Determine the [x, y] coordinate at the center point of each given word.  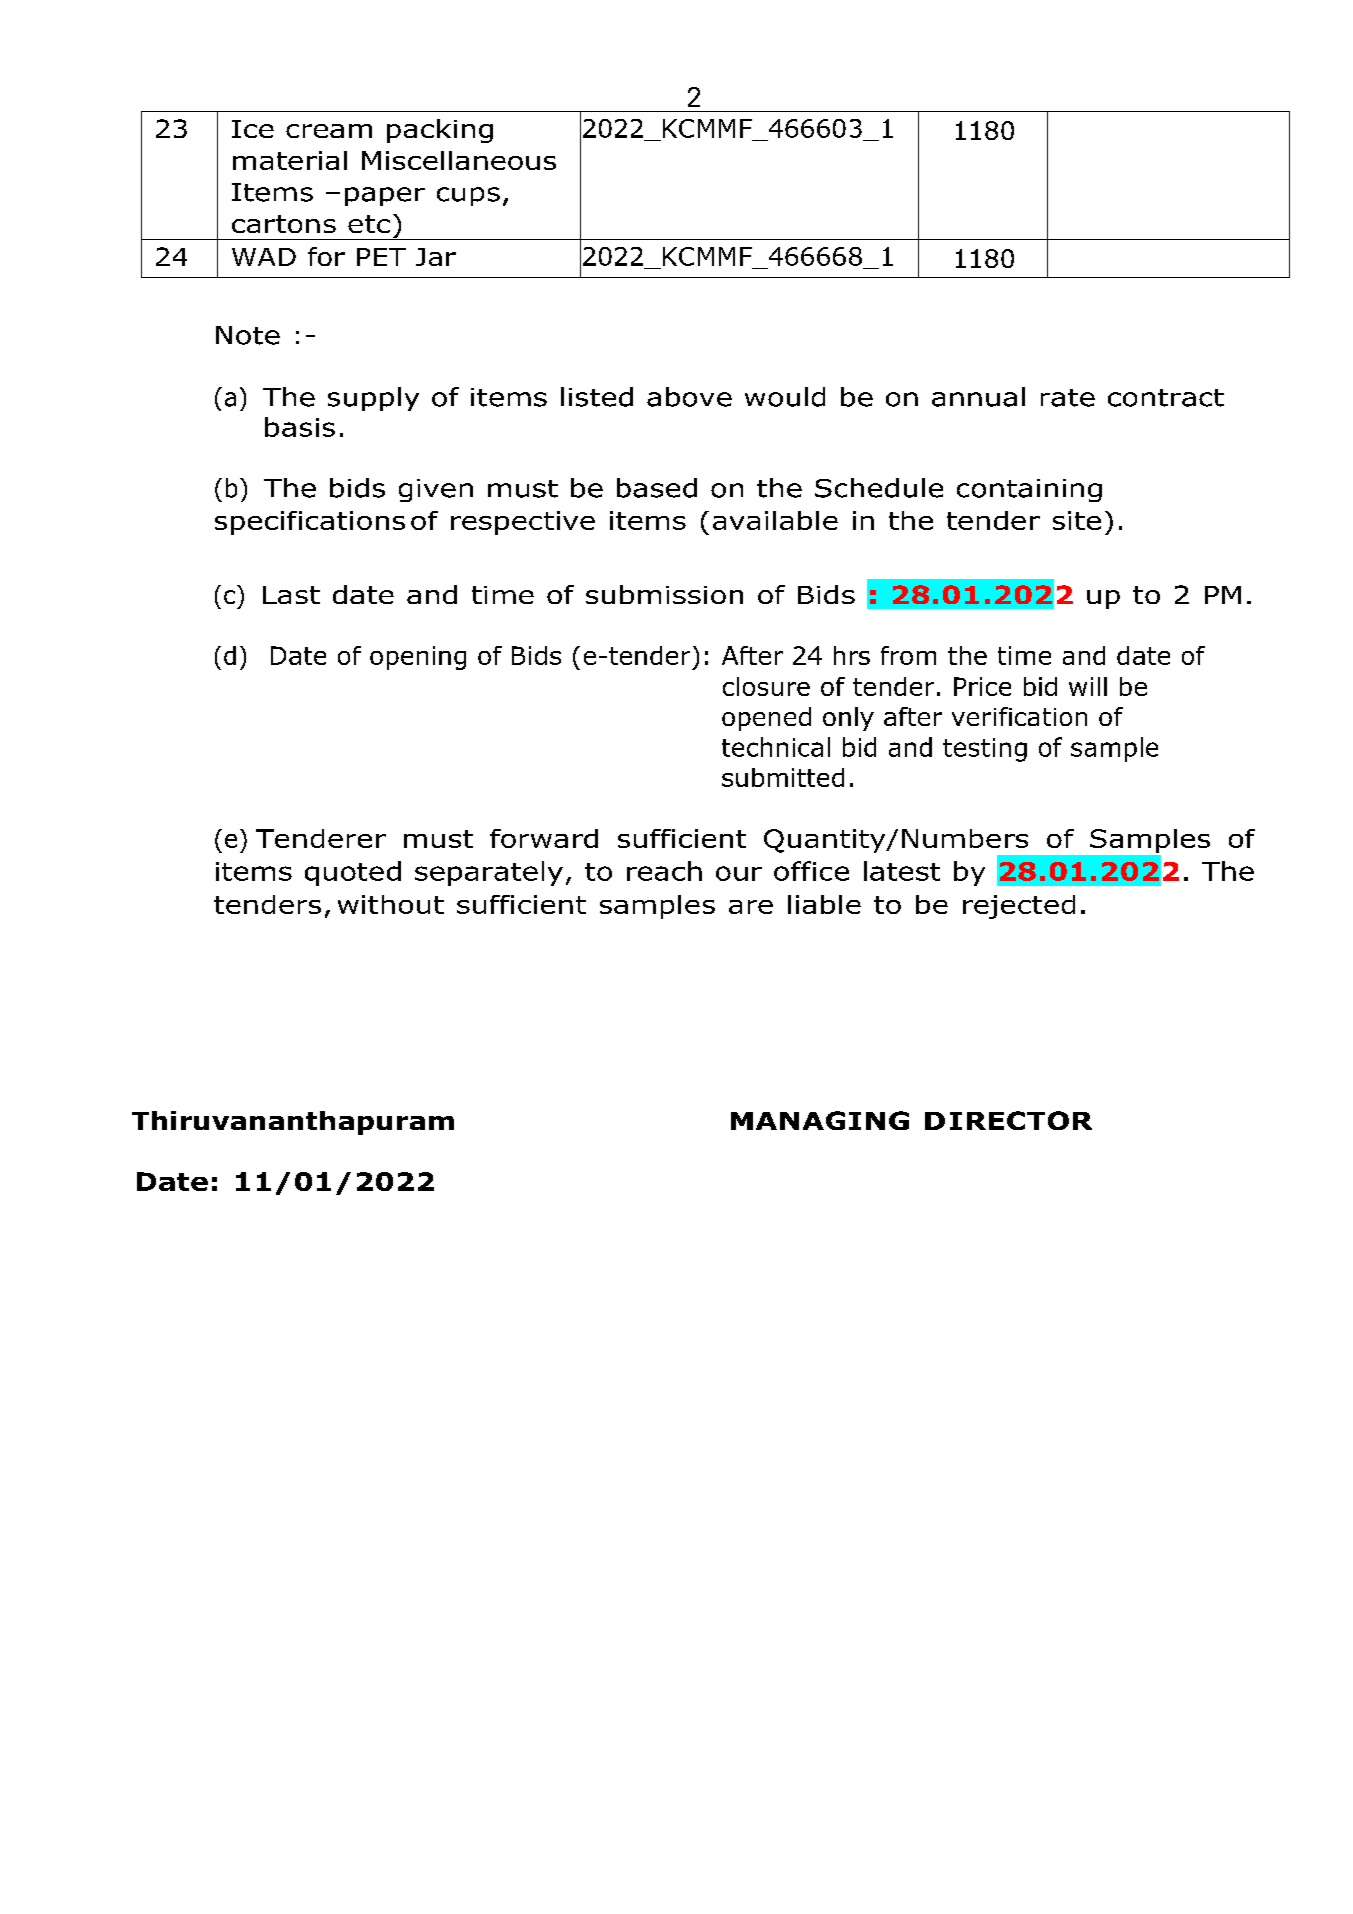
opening [418, 658]
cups [468, 196]
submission [664, 594]
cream [329, 131]
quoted [353, 873]
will [1088, 686]
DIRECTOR [1008, 1120]
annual [978, 397]
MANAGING [820, 1120]
